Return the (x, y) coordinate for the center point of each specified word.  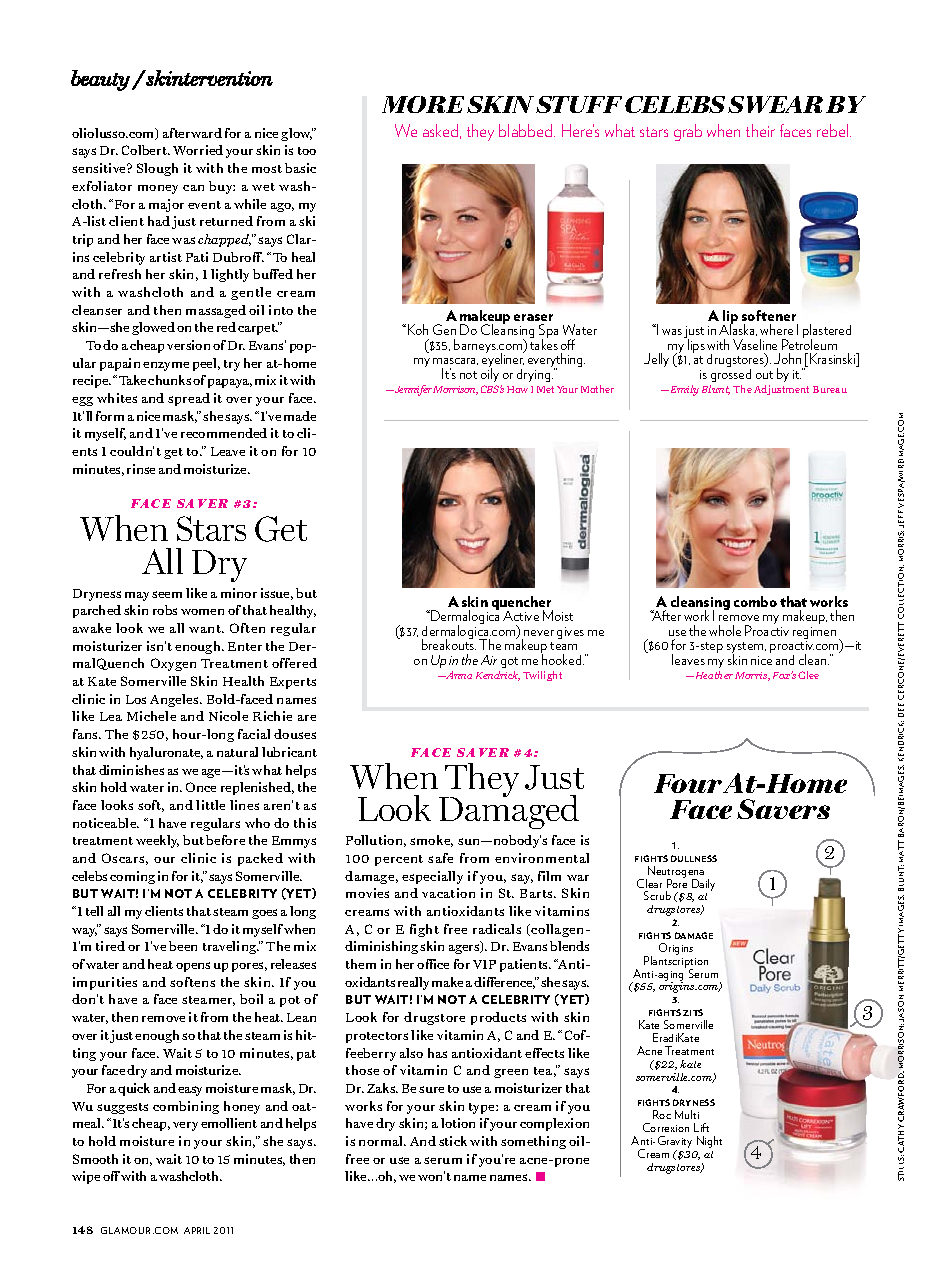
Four (688, 783)
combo (755, 601)
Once (201, 787)
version (188, 345)
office (433, 964)
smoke (431, 841)
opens (193, 967)
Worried (198, 150)
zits (693, 1012)
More (423, 104)
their (760, 130)
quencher (522, 604)
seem (167, 594)
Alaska (738, 329)
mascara (455, 361)
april (197, 1230)
